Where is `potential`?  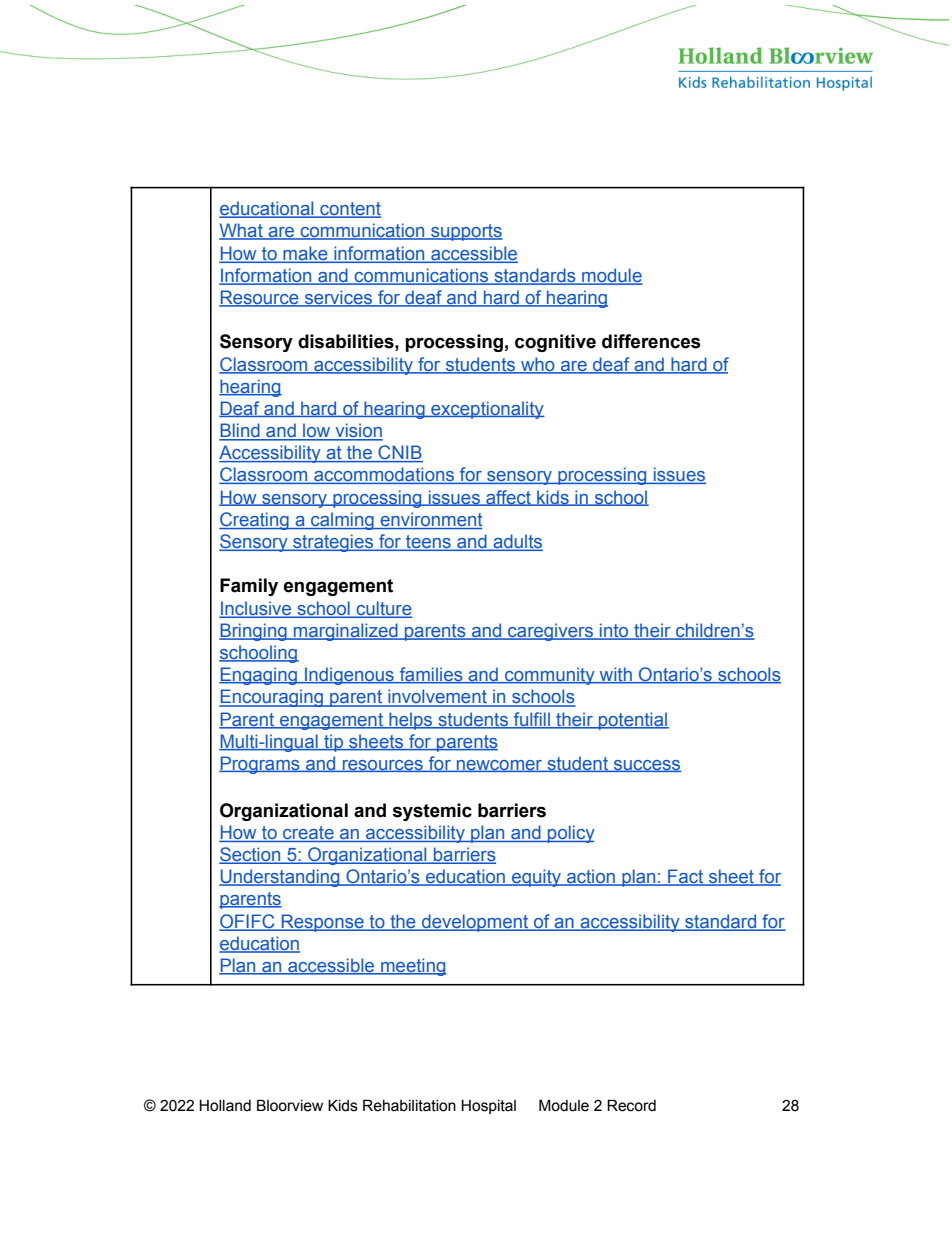
potential is located at coordinates (633, 721).
